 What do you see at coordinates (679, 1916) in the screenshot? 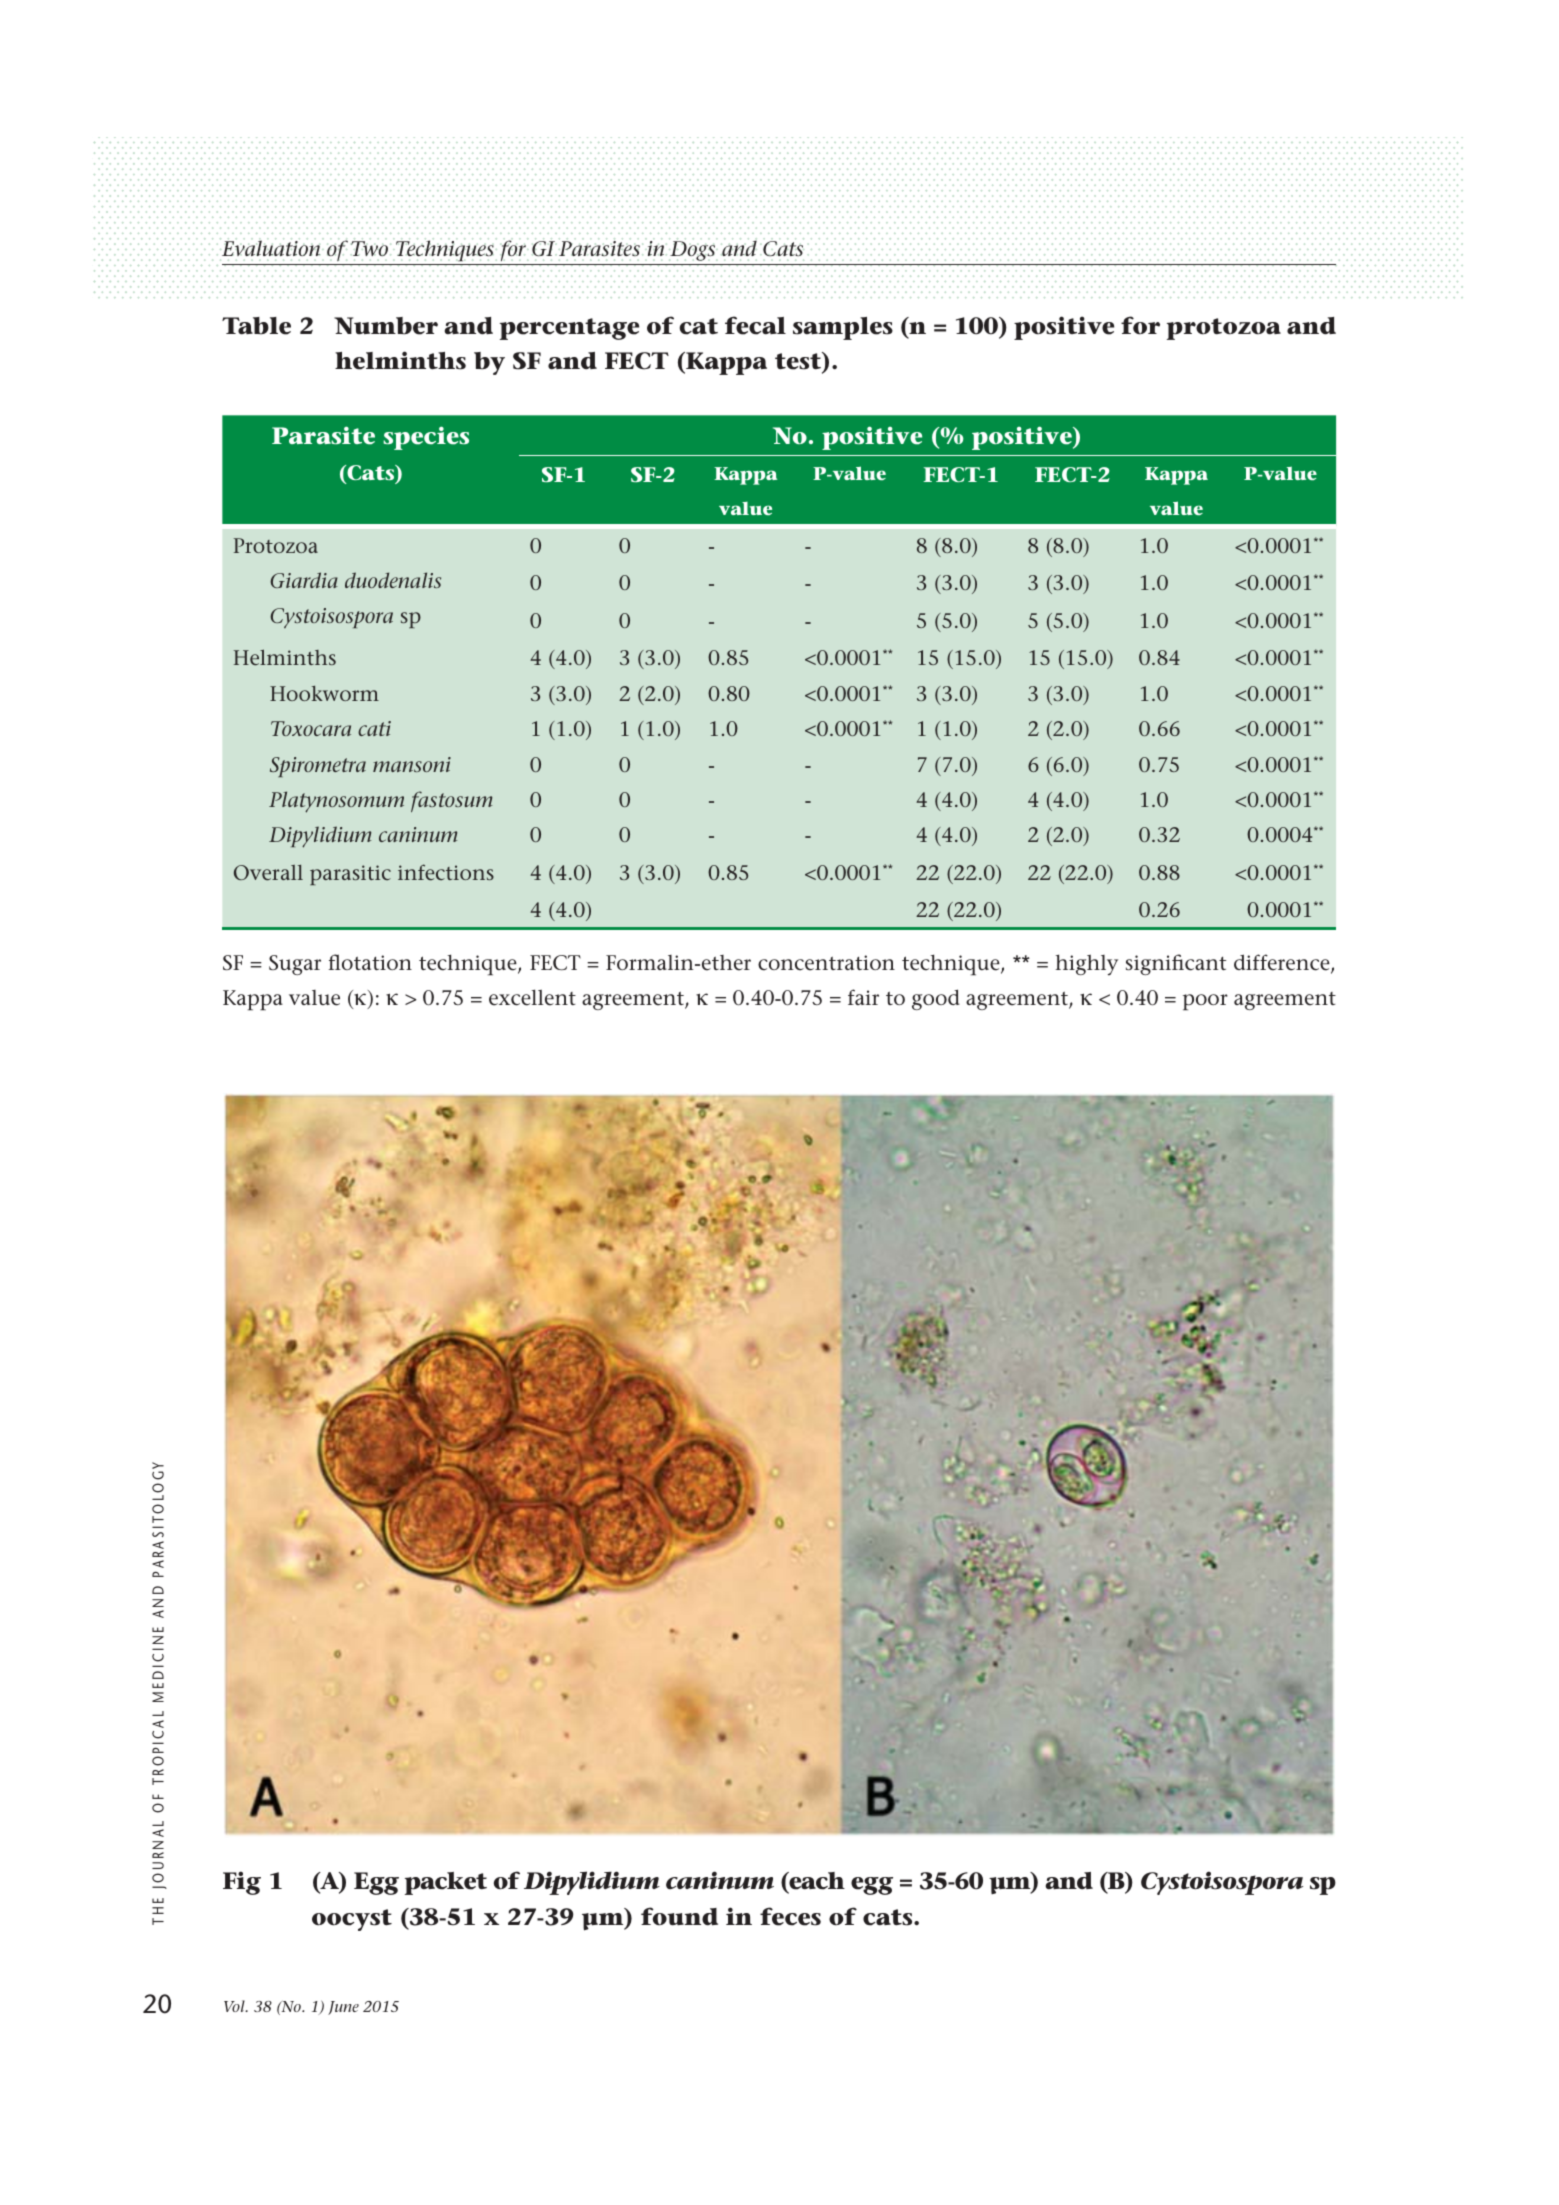
I see `found` at bounding box center [679, 1916].
